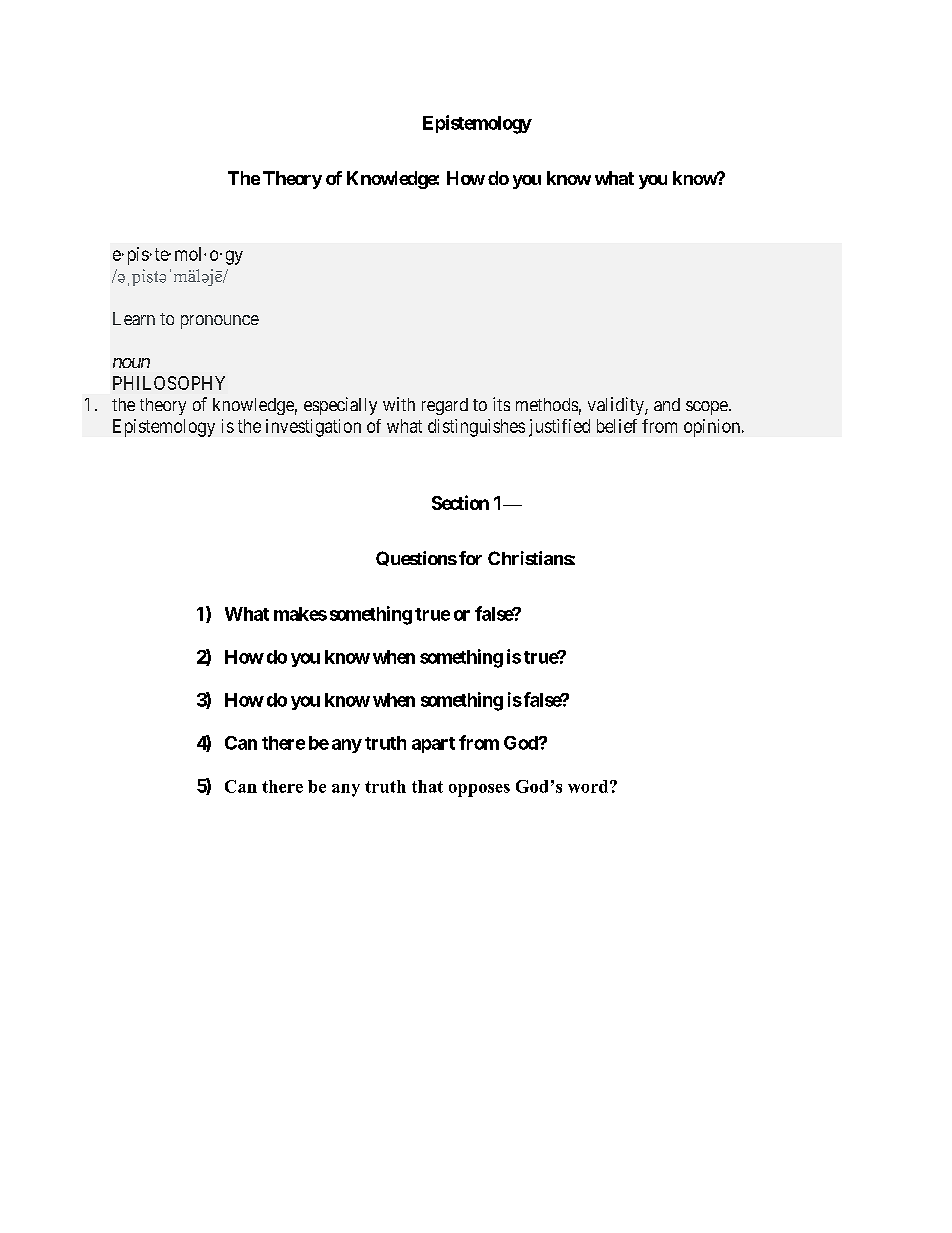 The height and width of the screenshot is (1233, 952). I want to click on with, so click(399, 404).
